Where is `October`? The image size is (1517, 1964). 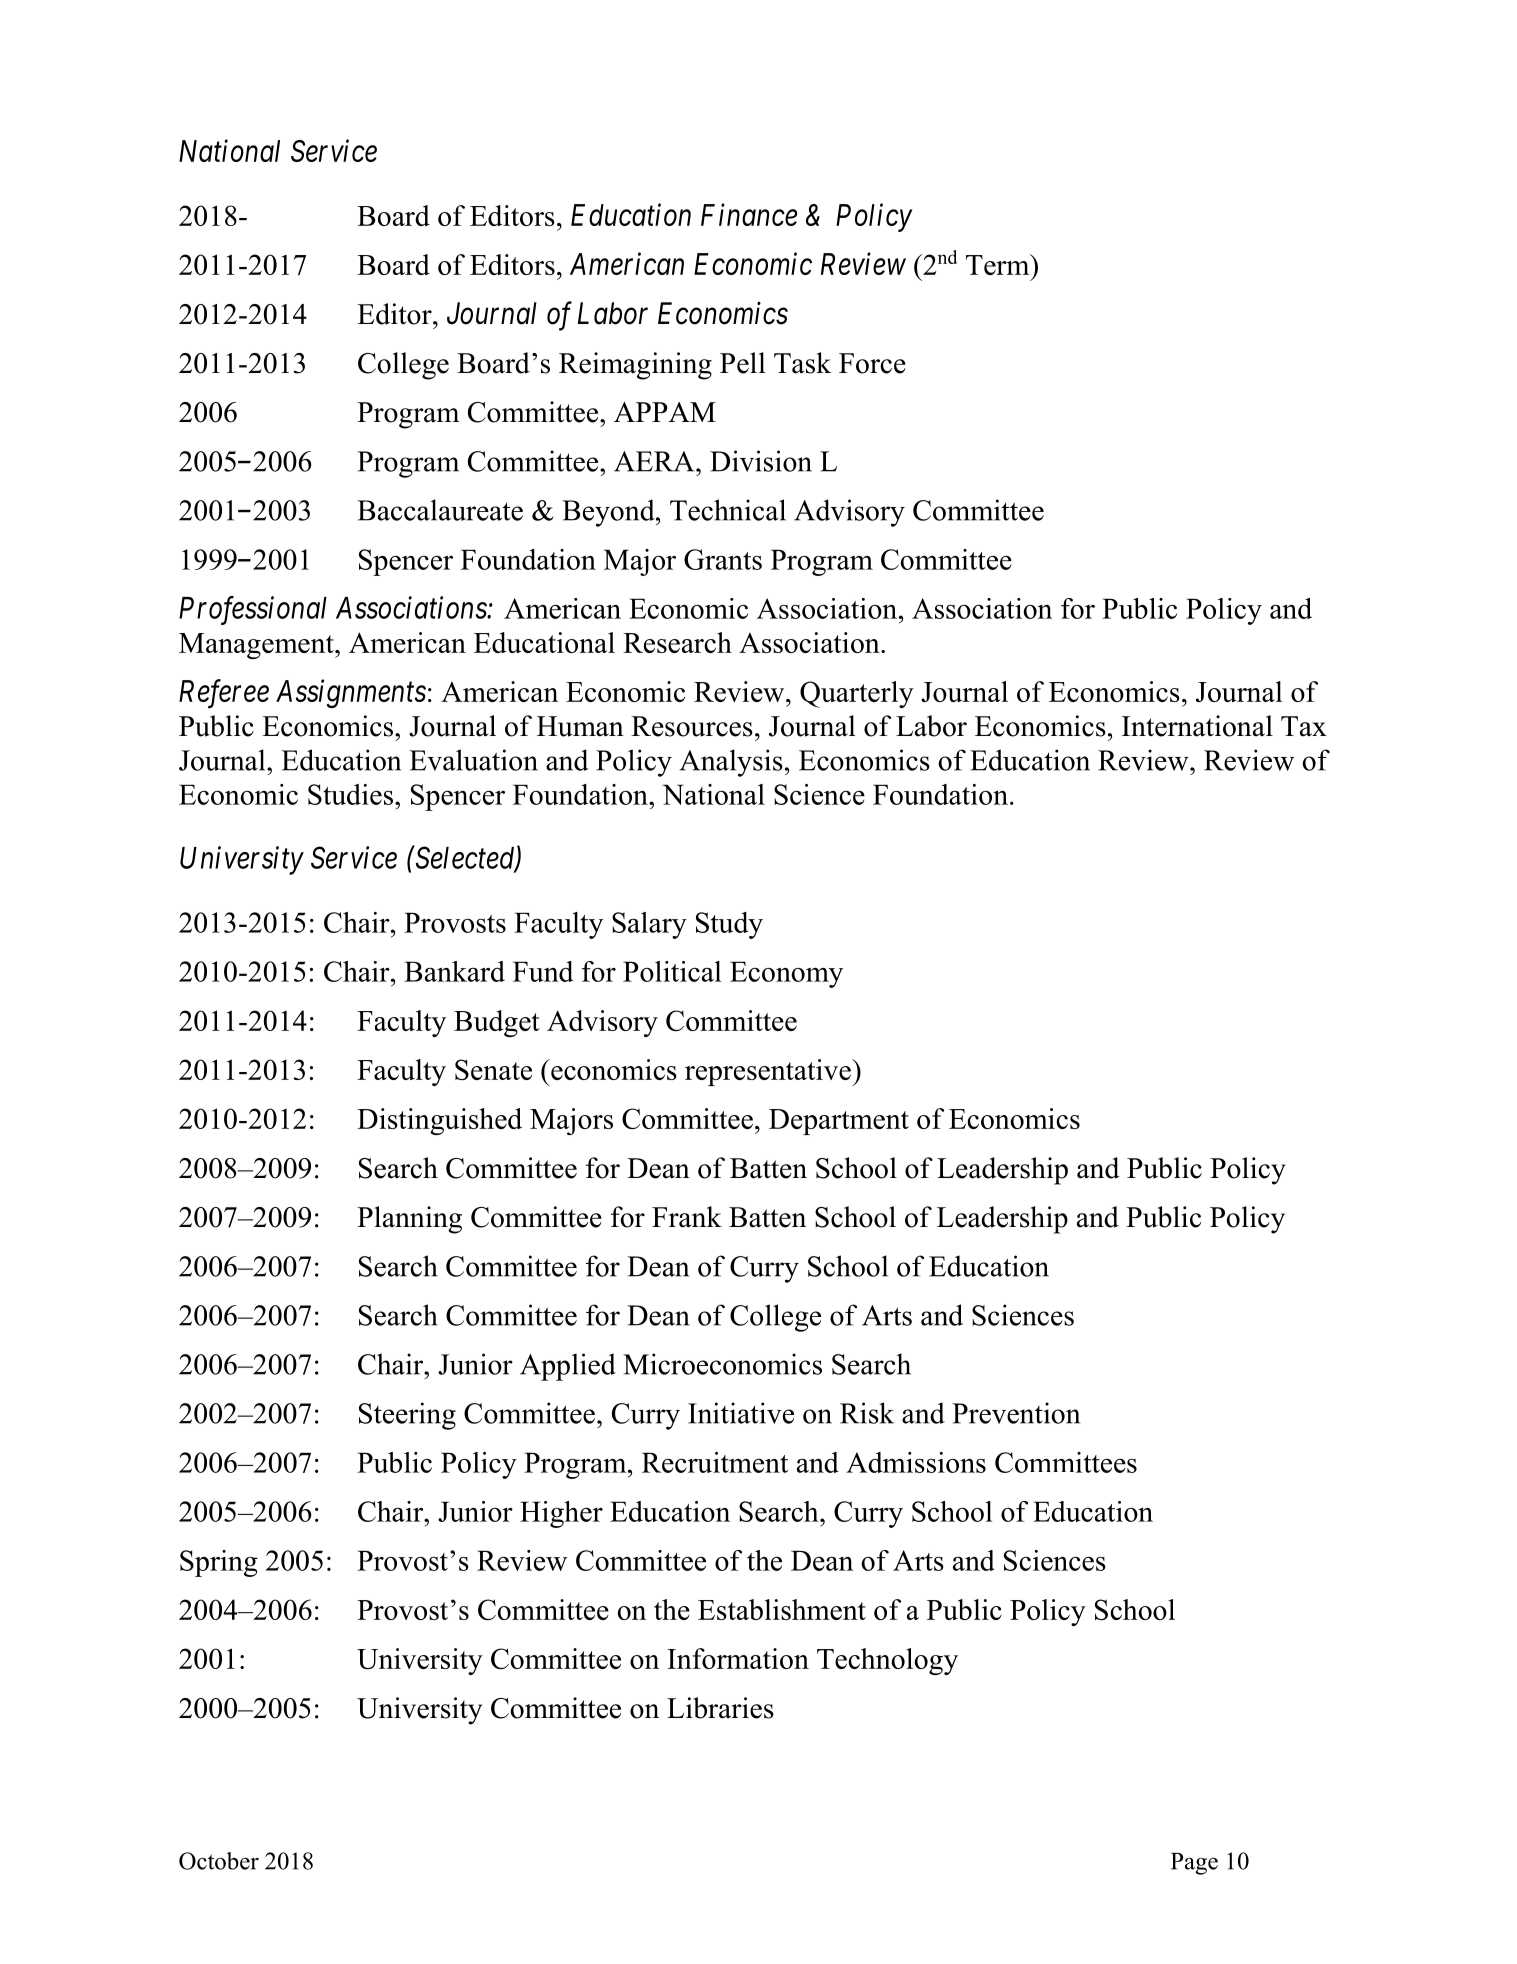
October is located at coordinates (219, 1861).
